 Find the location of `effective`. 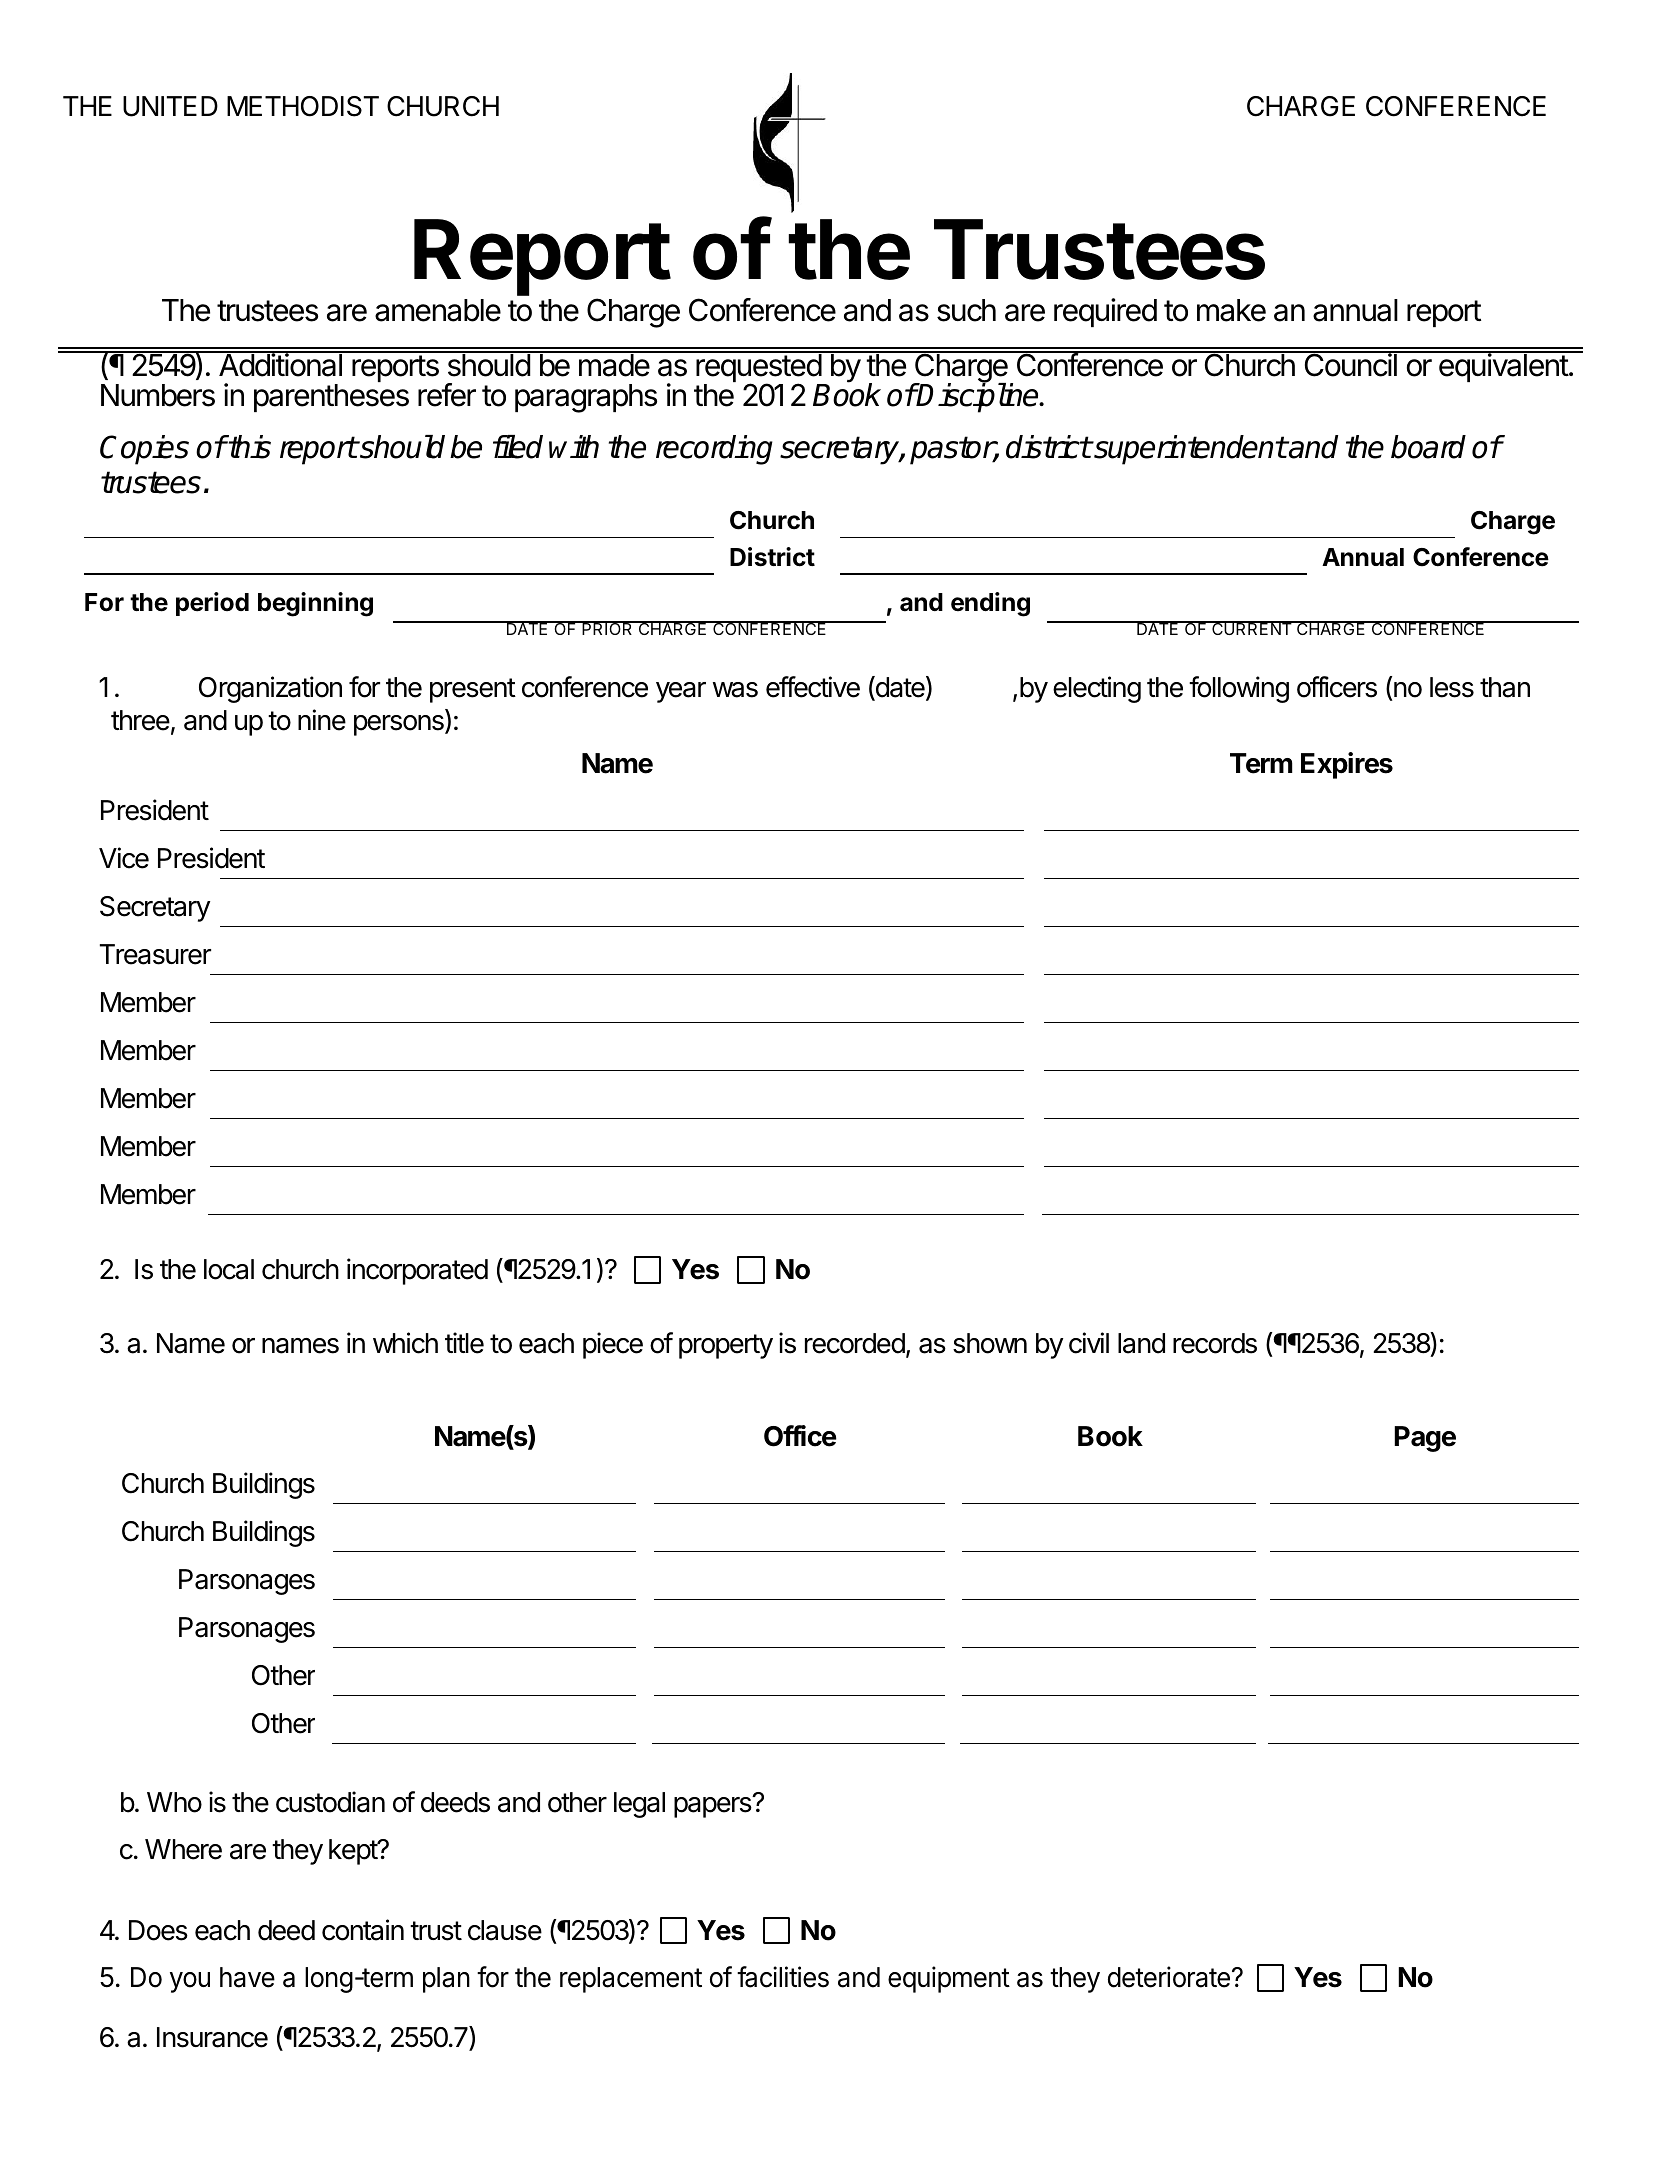

effective is located at coordinates (813, 687).
